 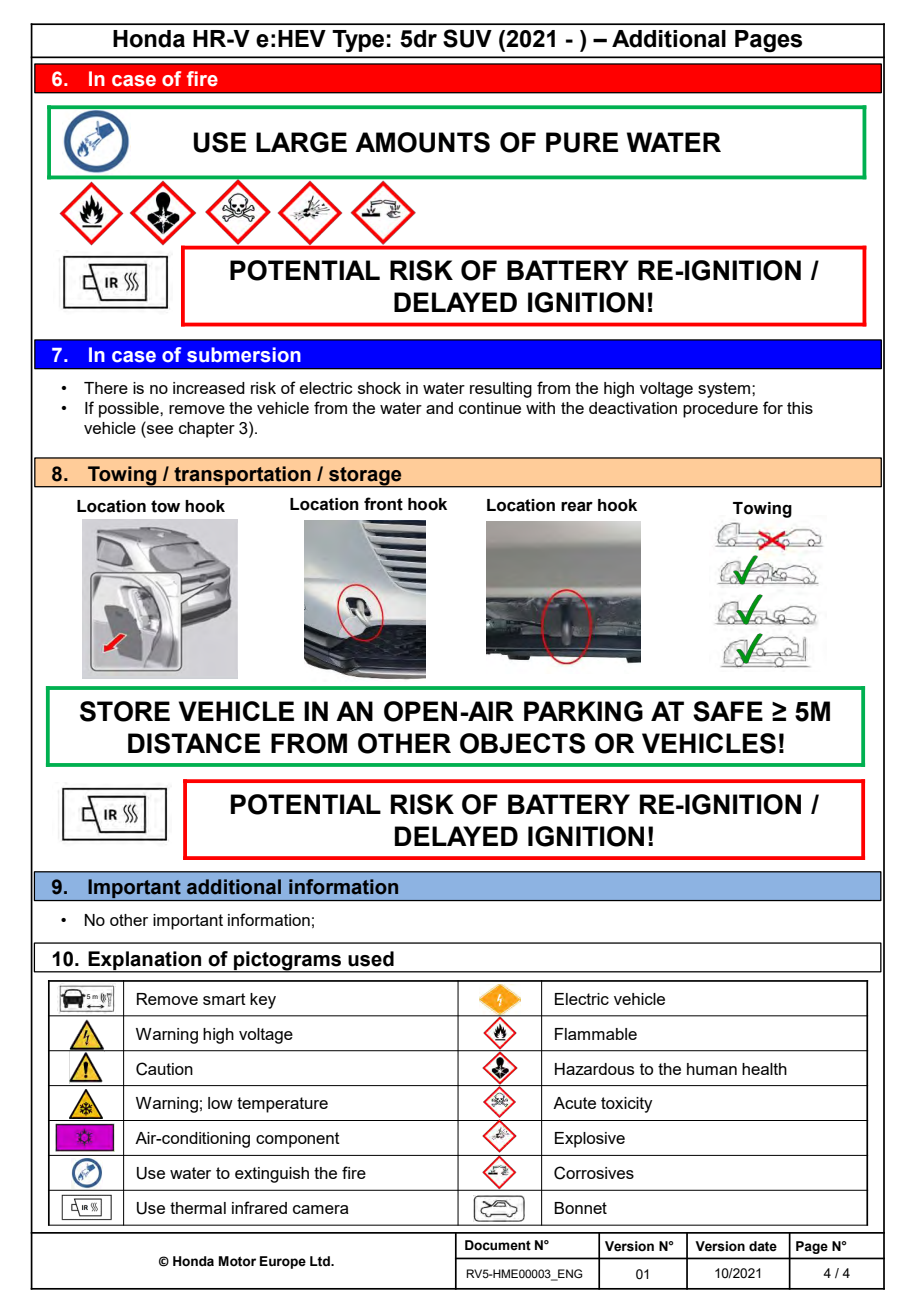 What do you see at coordinates (467, 38) in the document?
I see `SUV` at bounding box center [467, 38].
